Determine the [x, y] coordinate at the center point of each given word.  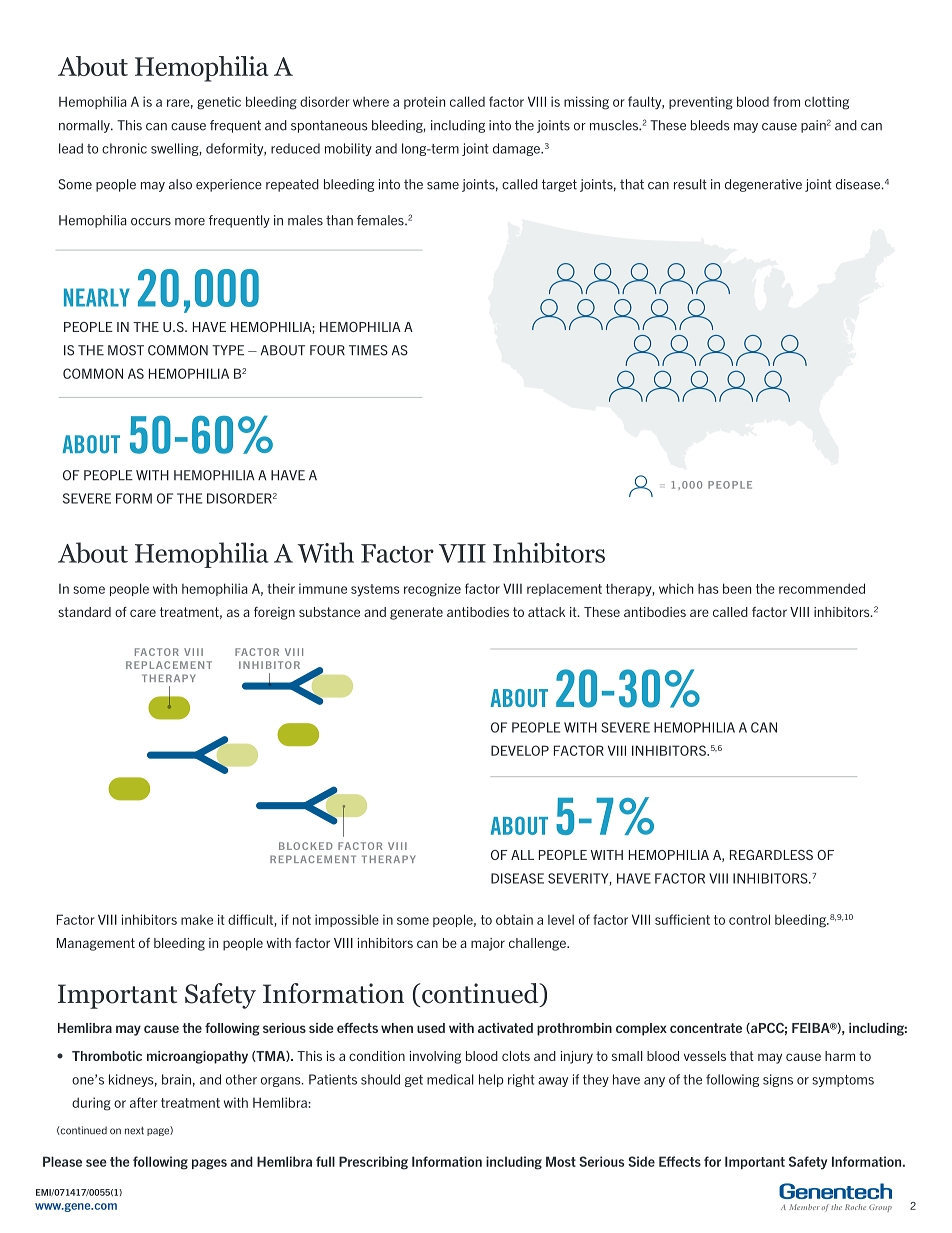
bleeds [710, 125]
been [737, 588]
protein [424, 102]
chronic [124, 148]
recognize [432, 590]
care [143, 613]
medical [450, 1079]
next [134, 1131]
